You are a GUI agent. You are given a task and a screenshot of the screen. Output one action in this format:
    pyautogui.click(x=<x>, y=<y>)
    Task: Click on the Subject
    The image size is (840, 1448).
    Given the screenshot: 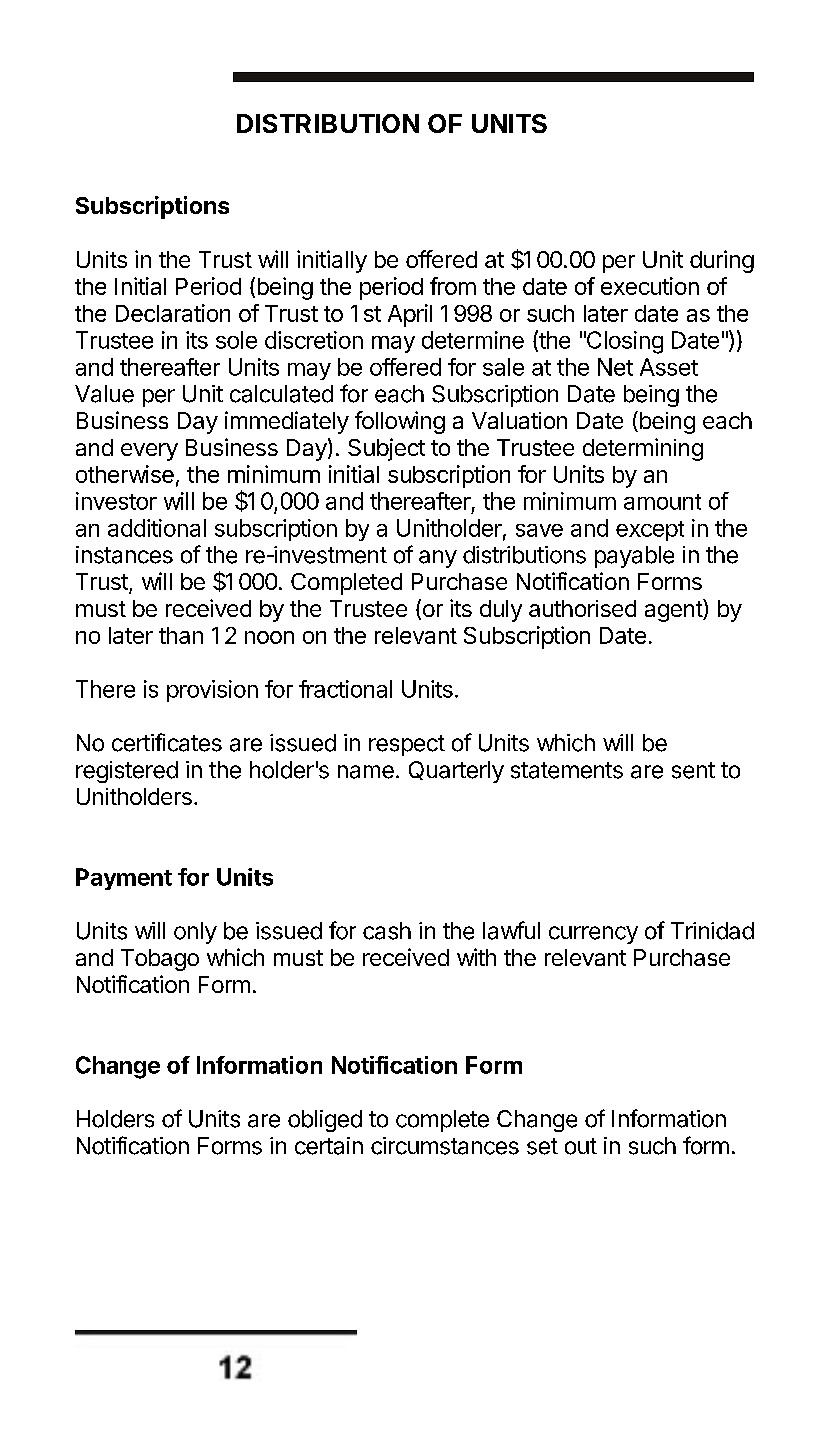 What is the action you would take?
    pyautogui.click(x=386, y=449)
